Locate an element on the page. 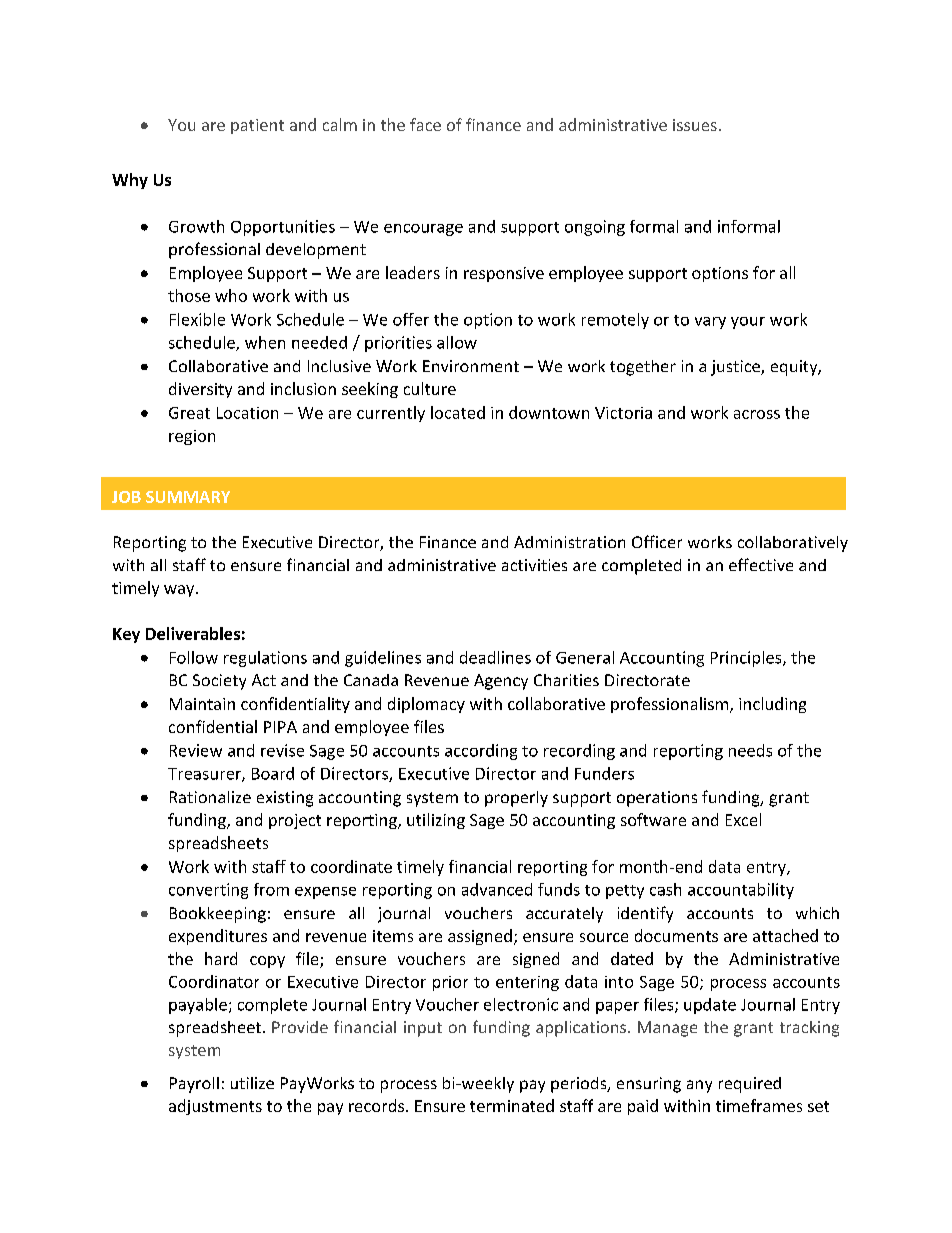  patient is located at coordinates (257, 126).
